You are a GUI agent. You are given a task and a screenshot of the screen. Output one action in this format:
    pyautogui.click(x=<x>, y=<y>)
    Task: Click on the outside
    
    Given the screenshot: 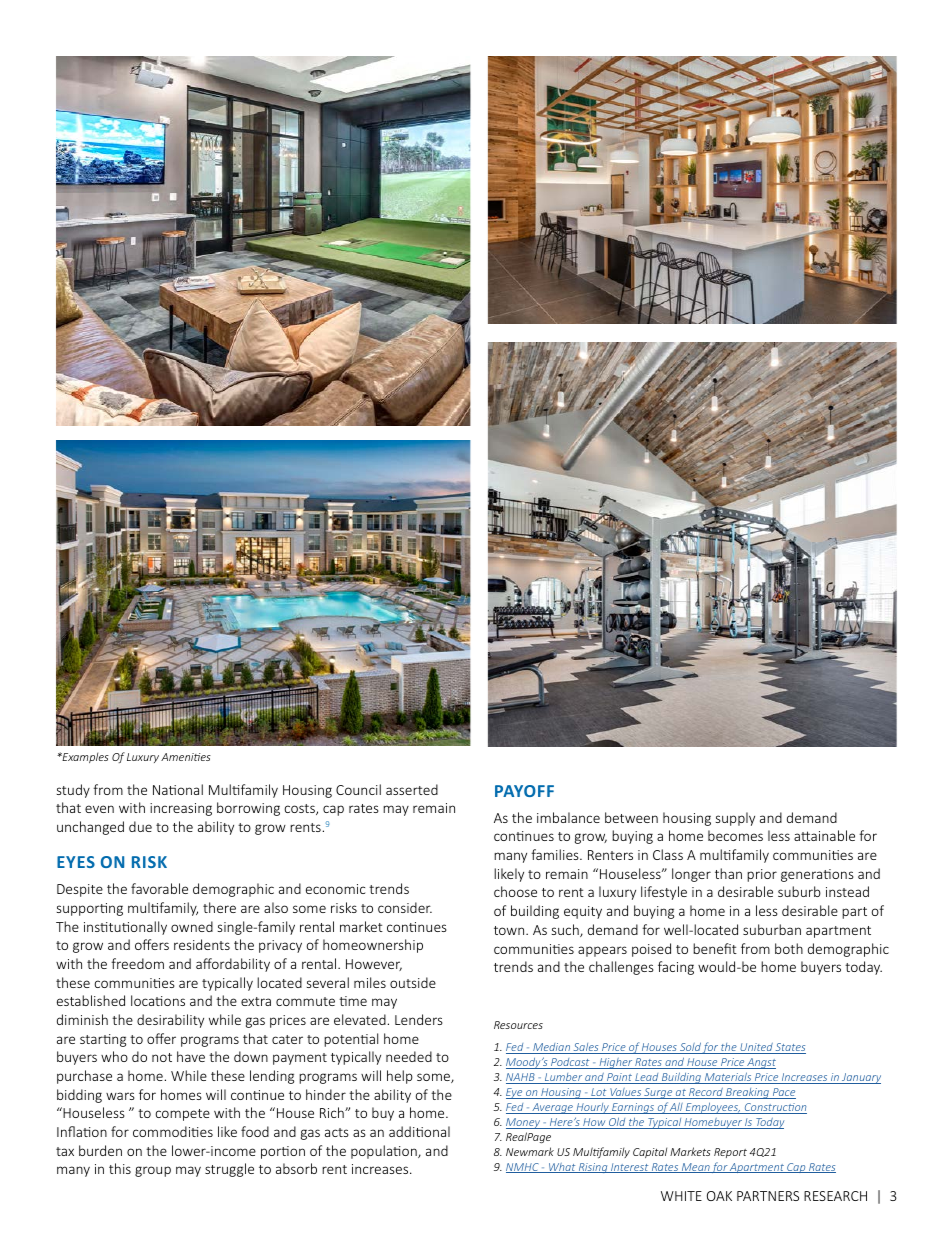 What is the action you would take?
    pyautogui.click(x=413, y=982)
